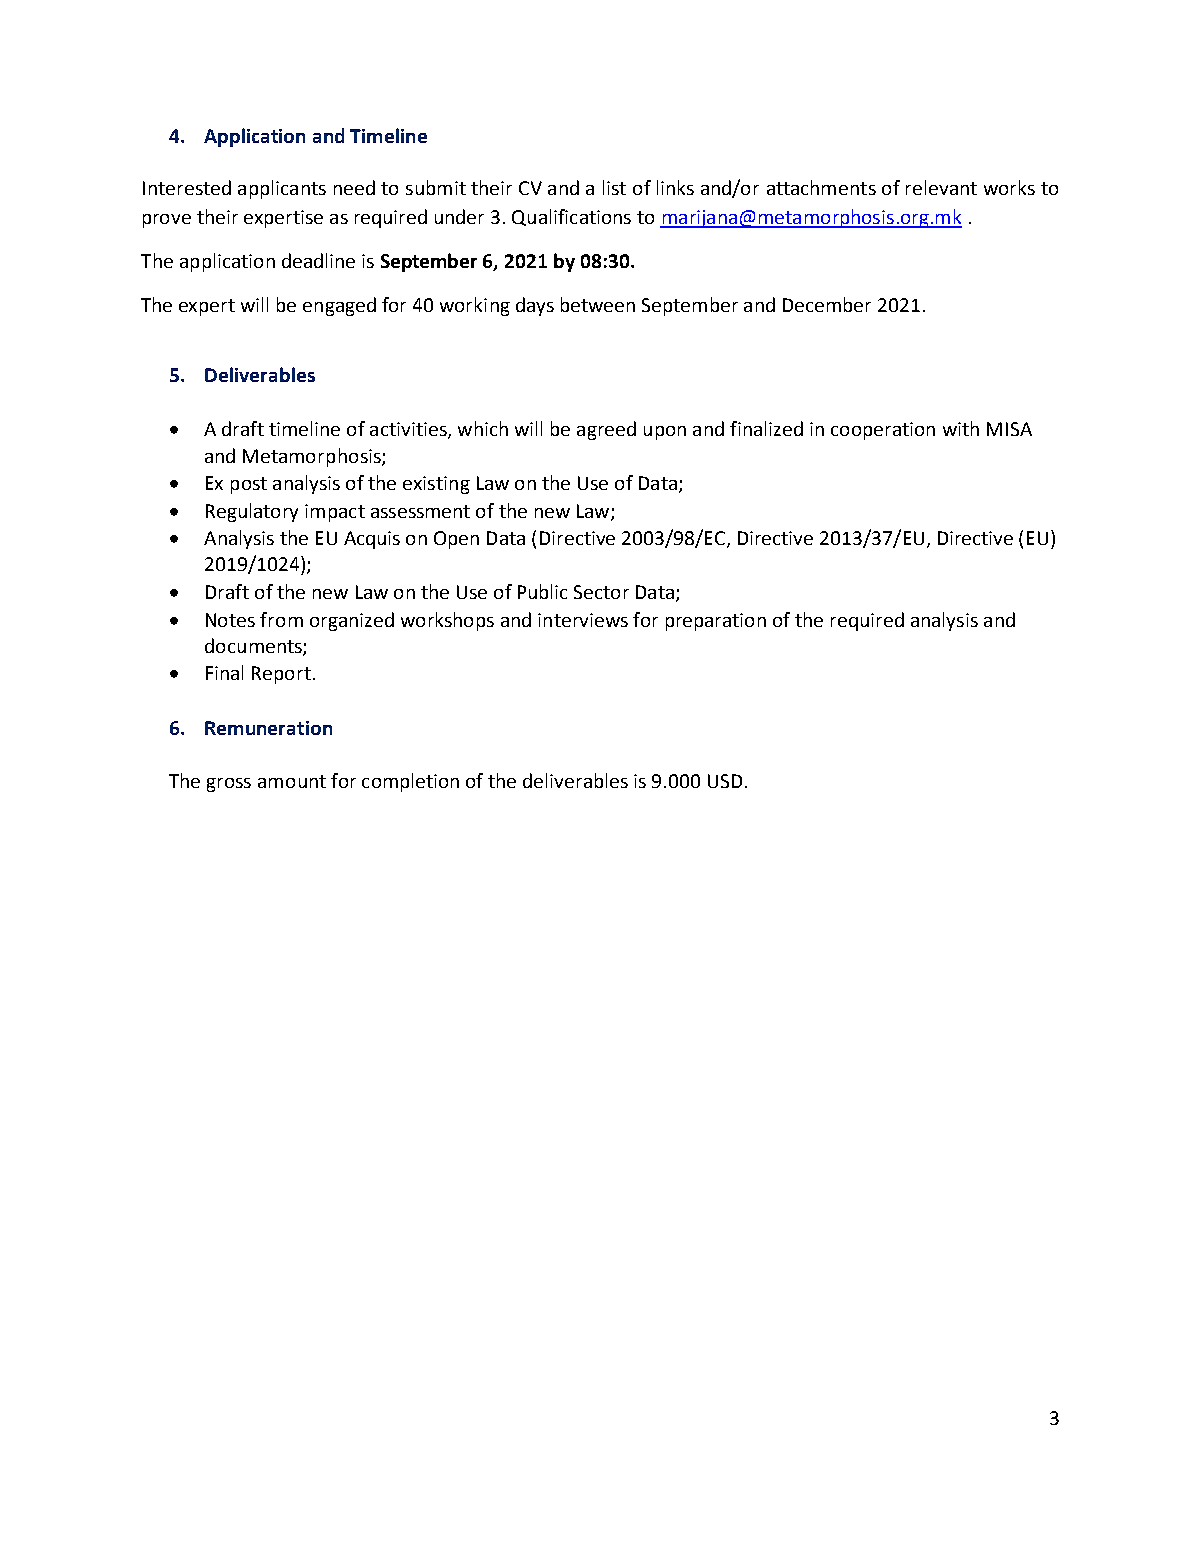  I want to click on relevant, so click(941, 187).
